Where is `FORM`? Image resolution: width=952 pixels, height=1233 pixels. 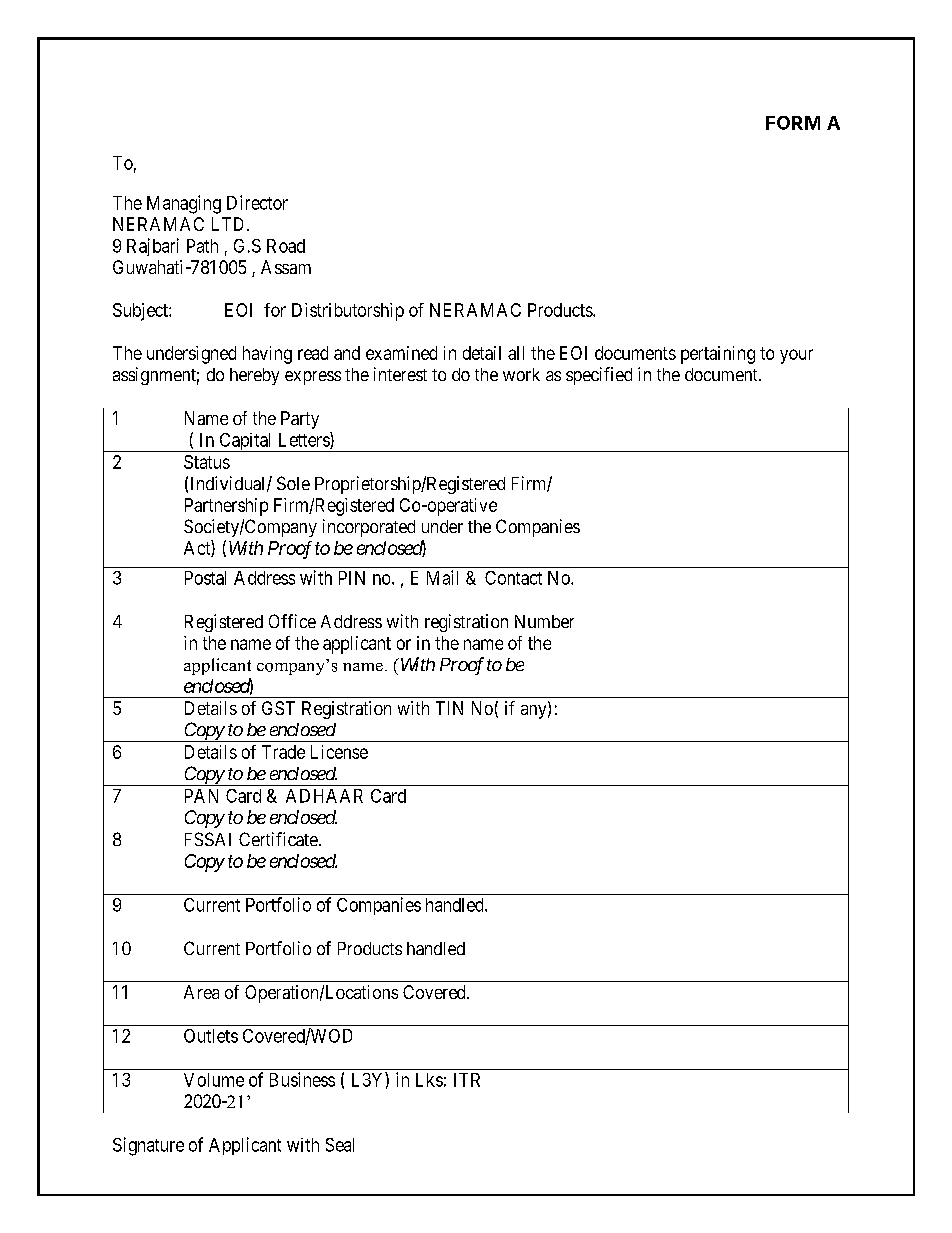
FORM is located at coordinates (793, 123).
